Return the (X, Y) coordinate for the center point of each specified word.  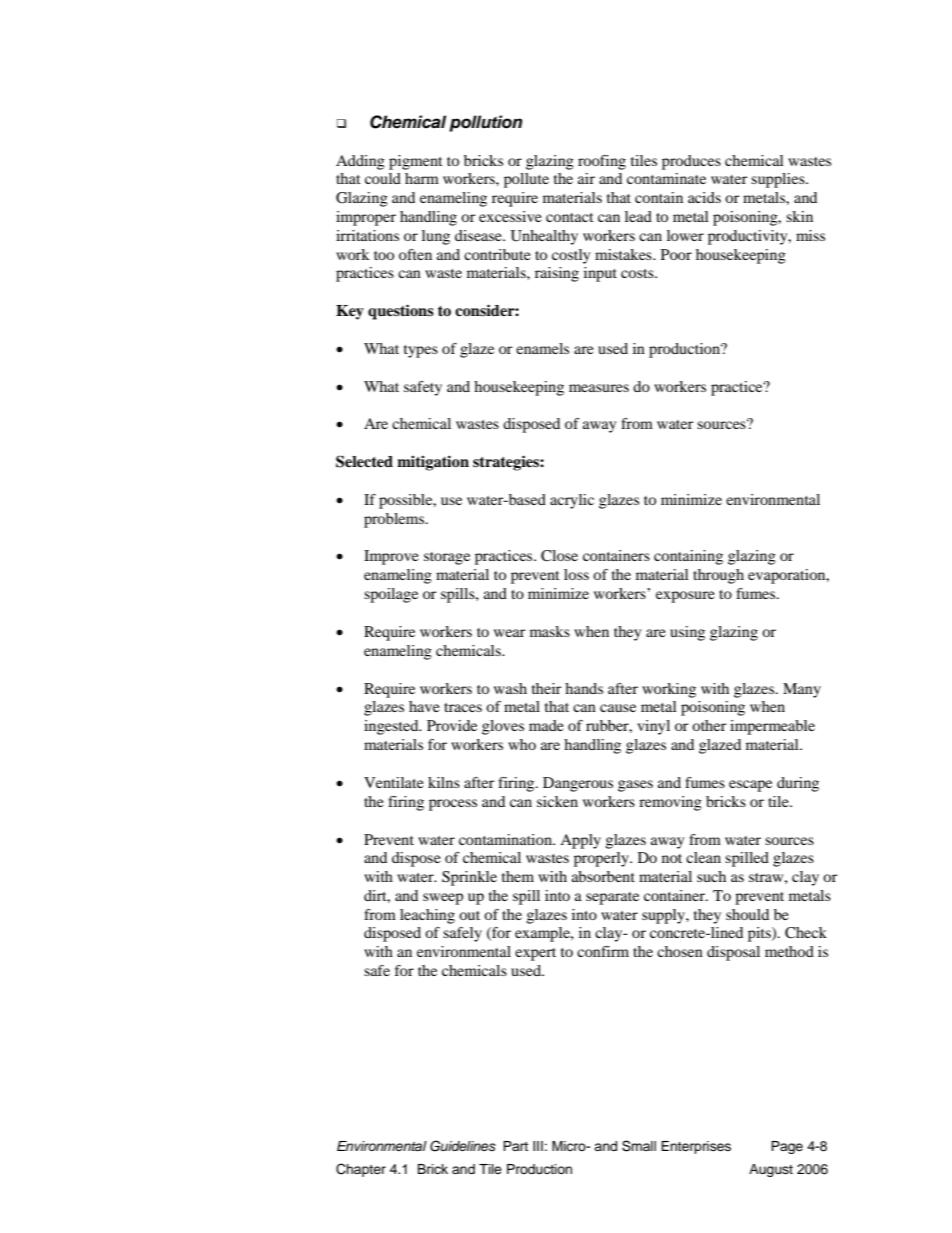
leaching (427, 916)
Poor (676, 254)
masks (550, 631)
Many (802, 690)
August (771, 1170)
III (538, 1146)
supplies (779, 180)
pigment (416, 162)
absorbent (603, 876)
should (747, 914)
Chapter (361, 1170)
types (421, 351)
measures (599, 388)
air (586, 178)
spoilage (391, 595)
